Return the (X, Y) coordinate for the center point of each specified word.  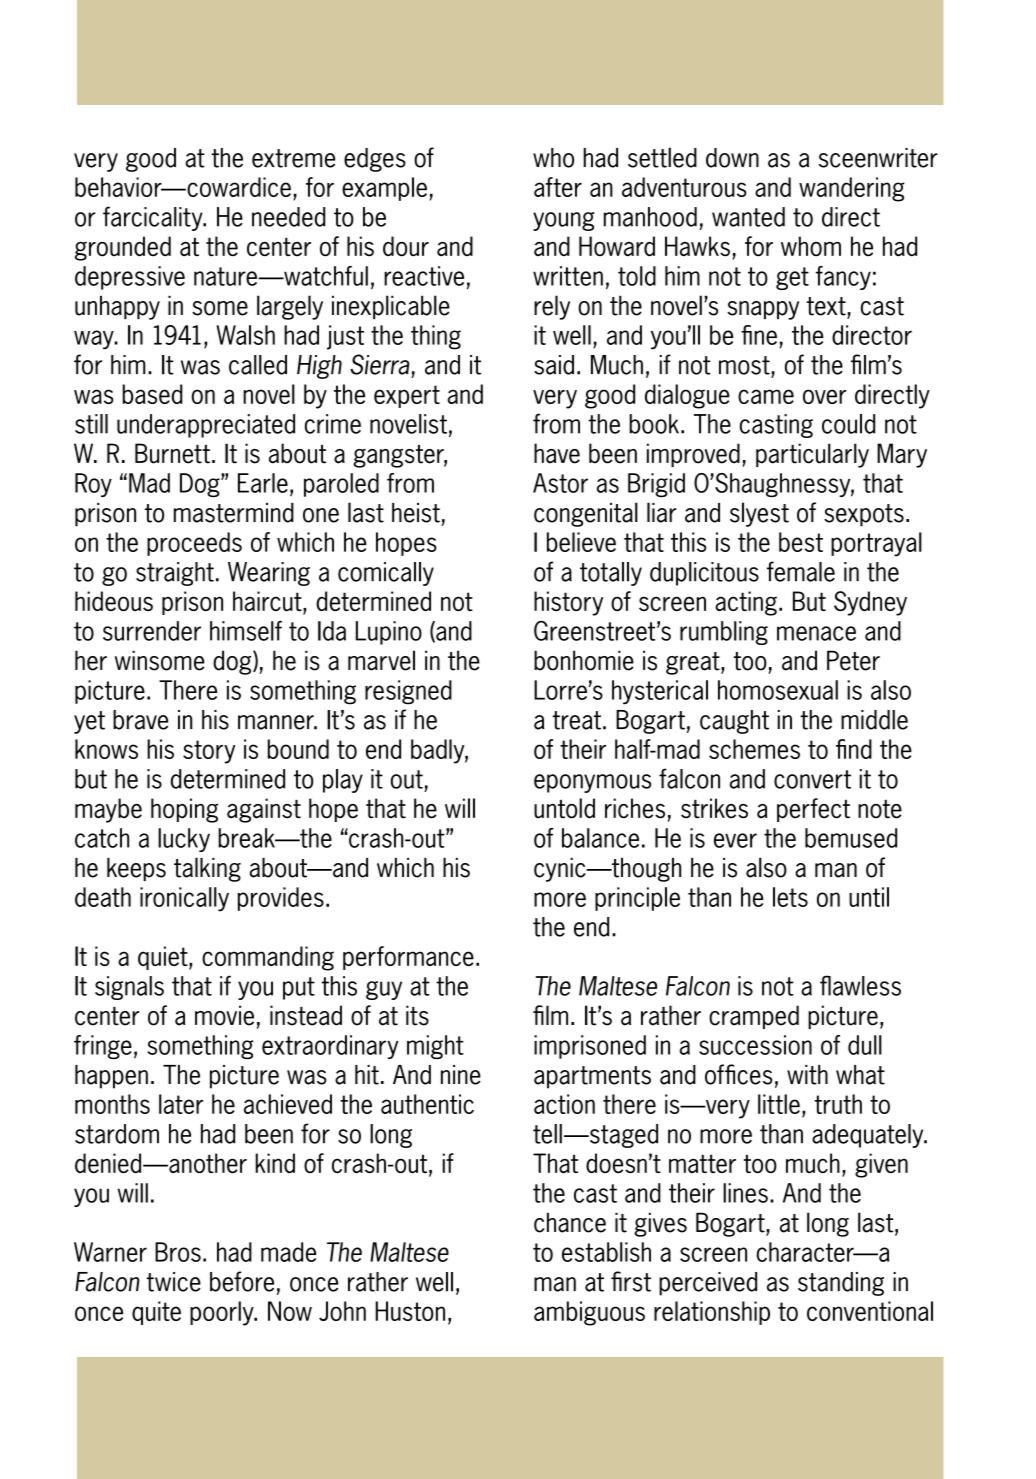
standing (841, 1284)
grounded (123, 248)
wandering (852, 189)
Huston (410, 1311)
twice (173, 1282)
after (558, 187)
